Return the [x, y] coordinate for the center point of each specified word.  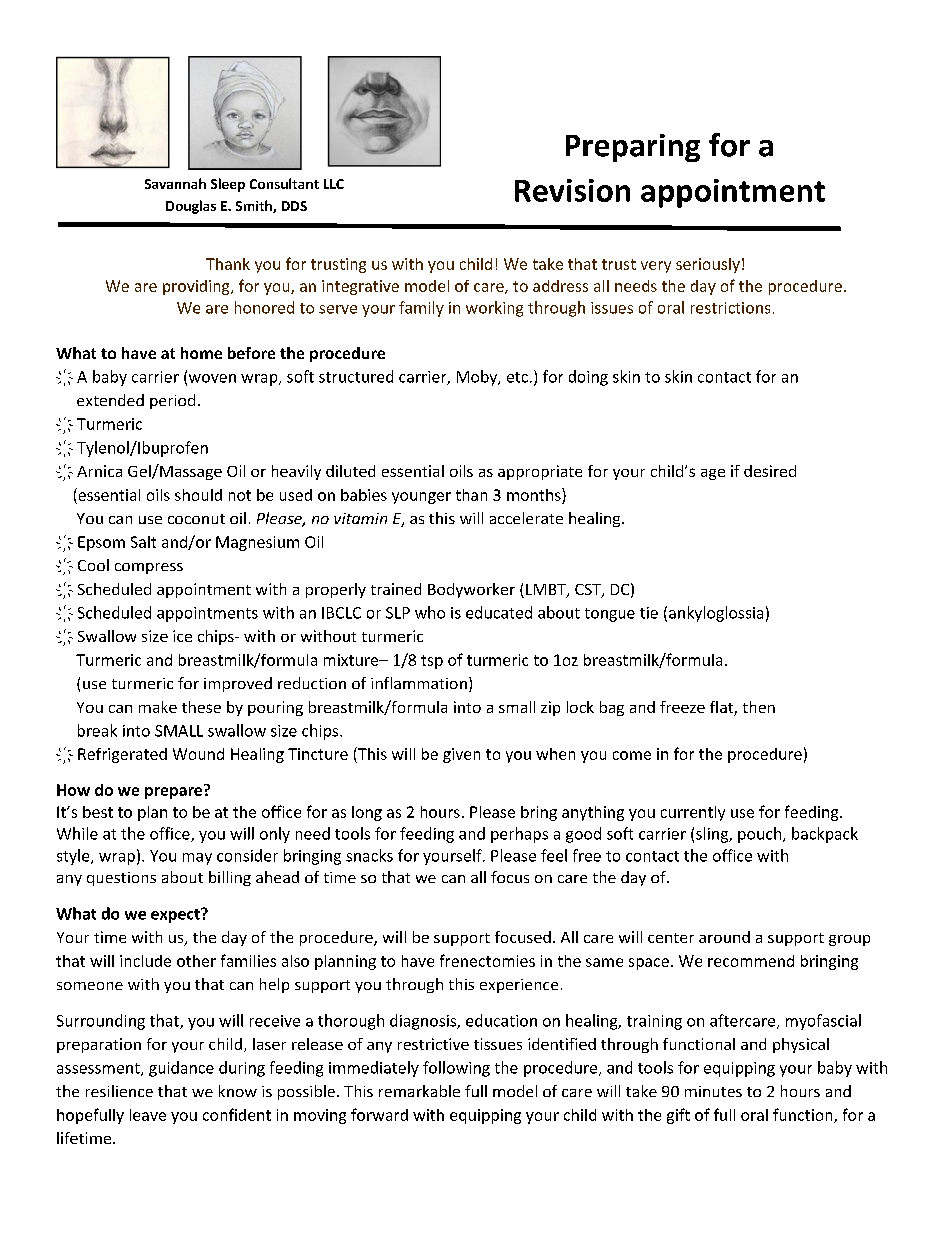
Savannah [175, 183]
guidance [181, 1069]
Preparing [633, 148]
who [430, 612]
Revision [572, 190]
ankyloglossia [716, 614]
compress [149, 568]
